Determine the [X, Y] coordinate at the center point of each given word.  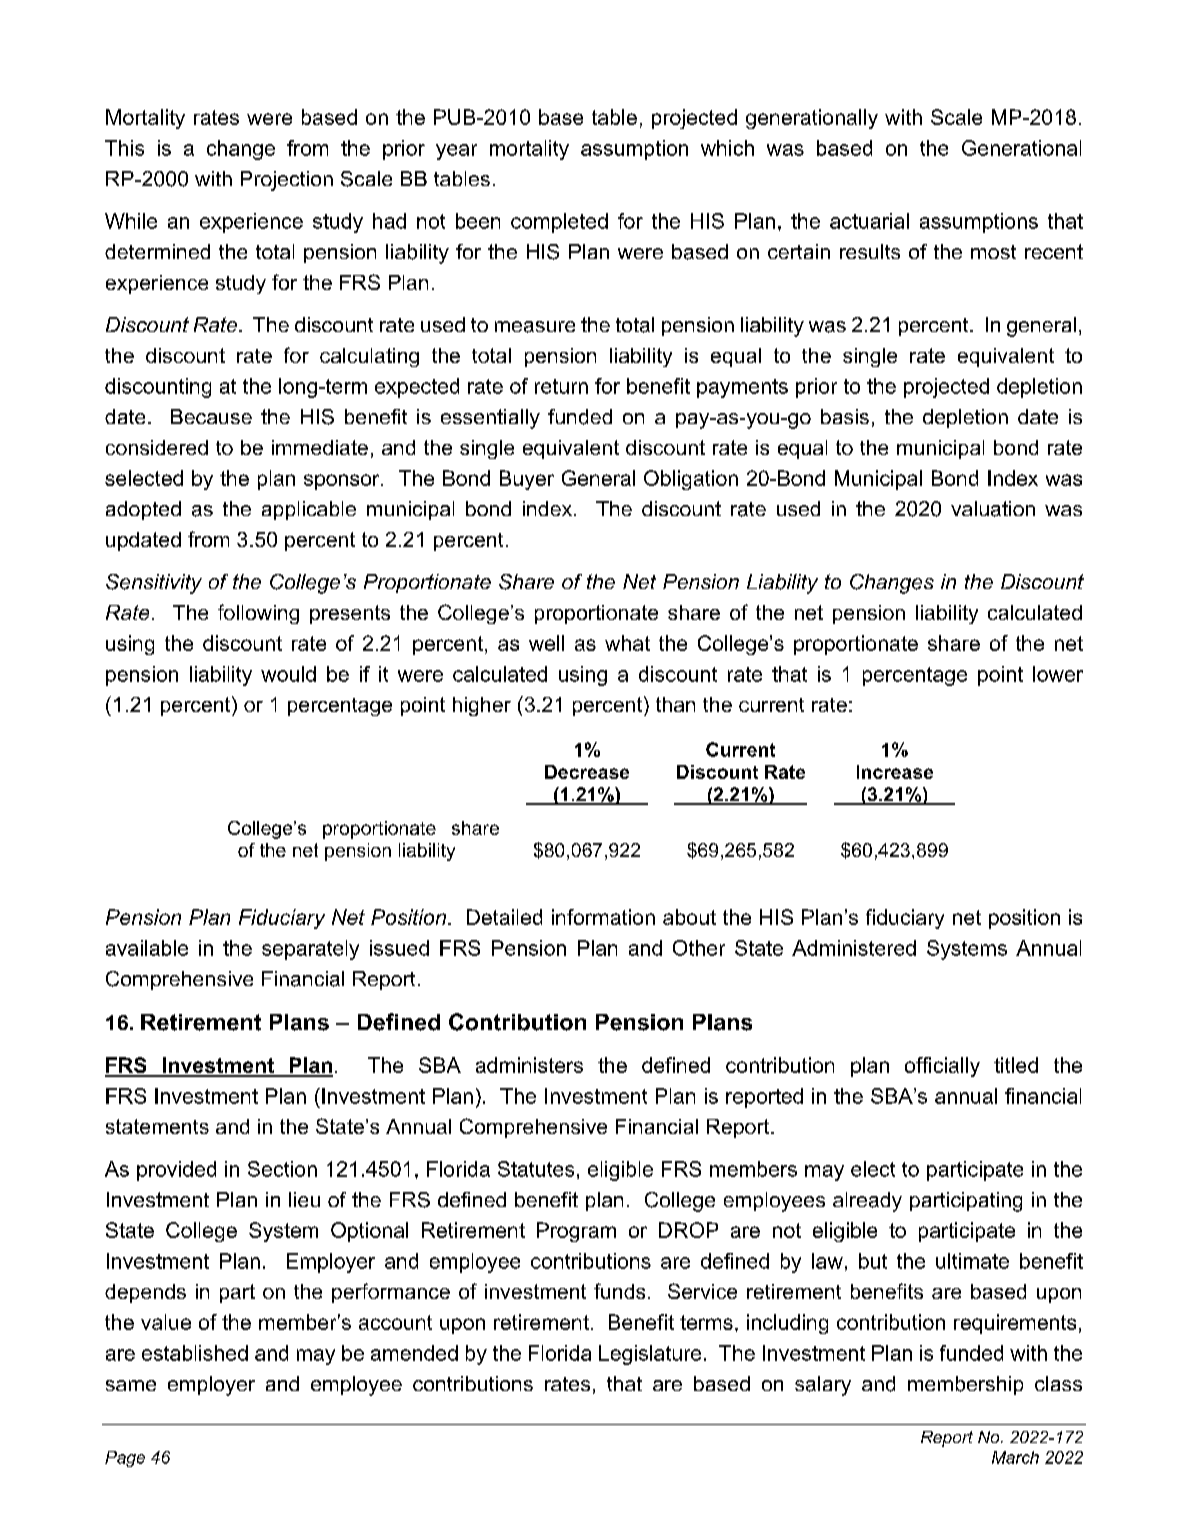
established [195, 1353]
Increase [895, 772]
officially [942, 1067]
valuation [993, 509]
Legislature [650, 1355]
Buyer [527, 480]
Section [282, 1169]
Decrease [587, 772]
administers [529, 1065]
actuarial [869, 221]
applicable [309, 510]
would [288, 674]
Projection [287, 181]
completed [559, 223]
